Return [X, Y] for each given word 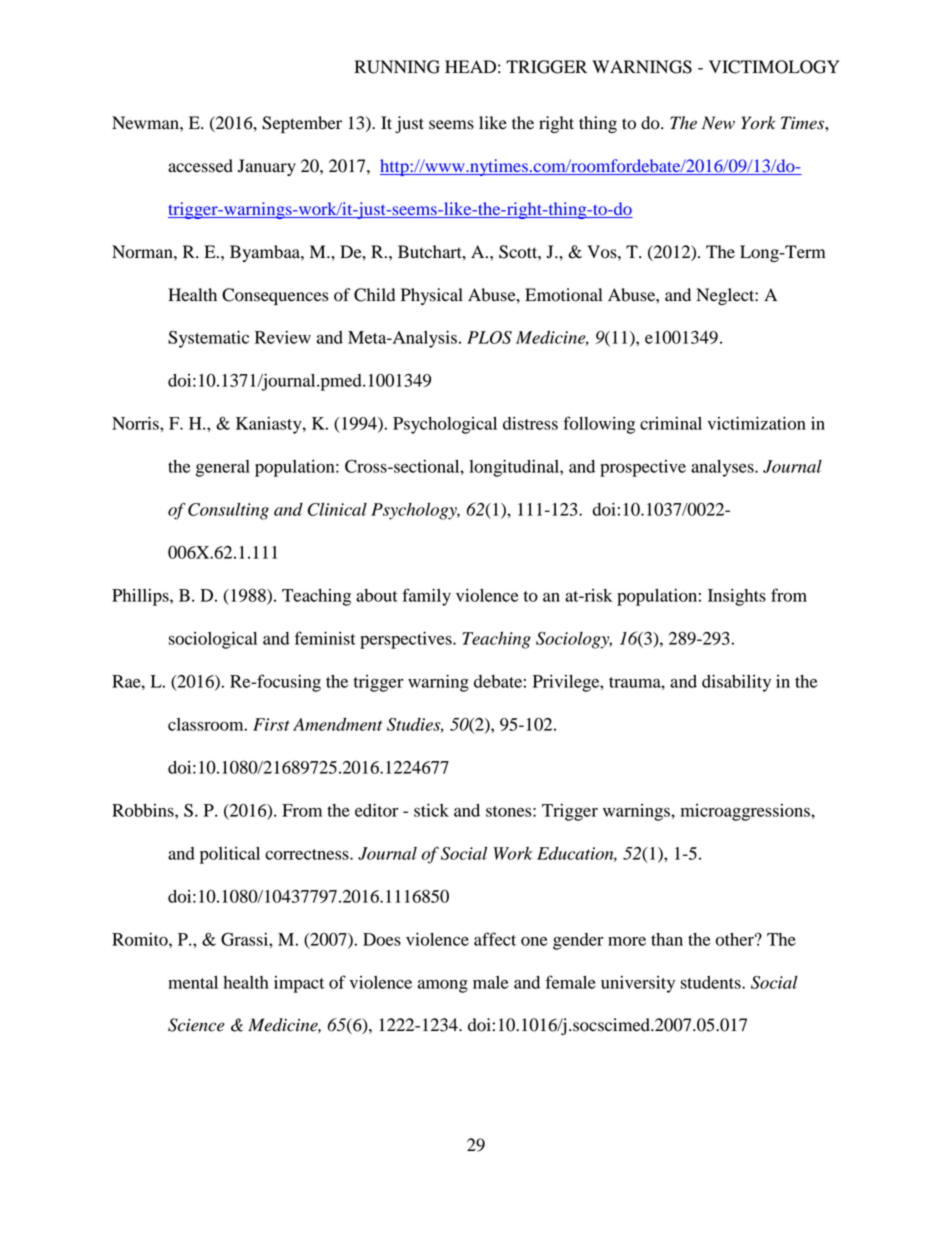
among [443, 986]
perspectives [407, 640]
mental [193, 982]
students [711, 982]
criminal [671, 423]
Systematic [208, 339]
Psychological [445, 425]
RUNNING [397, 67]
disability [736, 683]
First [271, 724]
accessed [200, 166]
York [758, 123]
